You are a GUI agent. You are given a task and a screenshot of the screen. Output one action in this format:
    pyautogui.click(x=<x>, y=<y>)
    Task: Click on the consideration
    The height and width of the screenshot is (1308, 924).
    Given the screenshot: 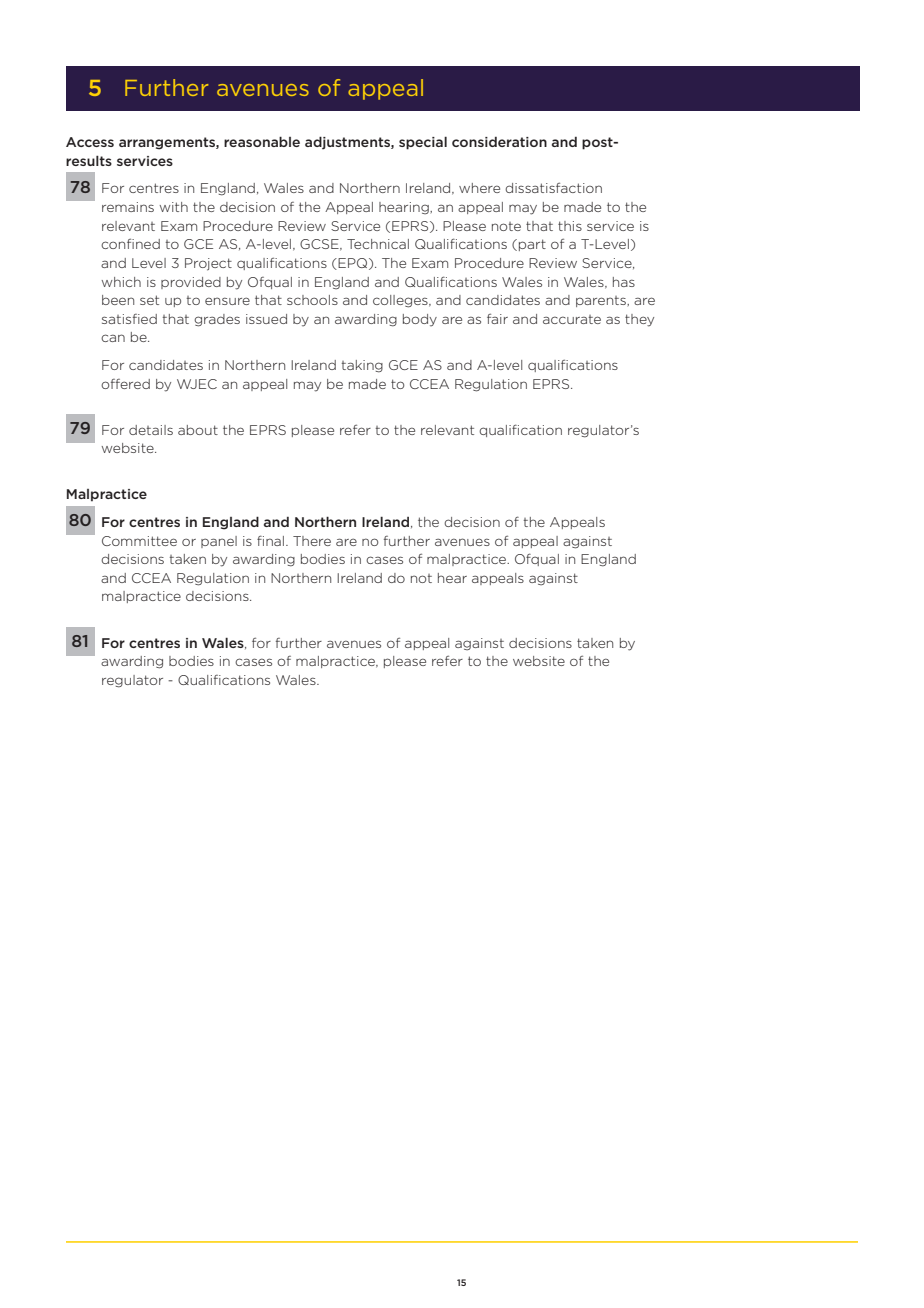 What is the action you would take?
    pyautogui.click(x=499, y=142)
